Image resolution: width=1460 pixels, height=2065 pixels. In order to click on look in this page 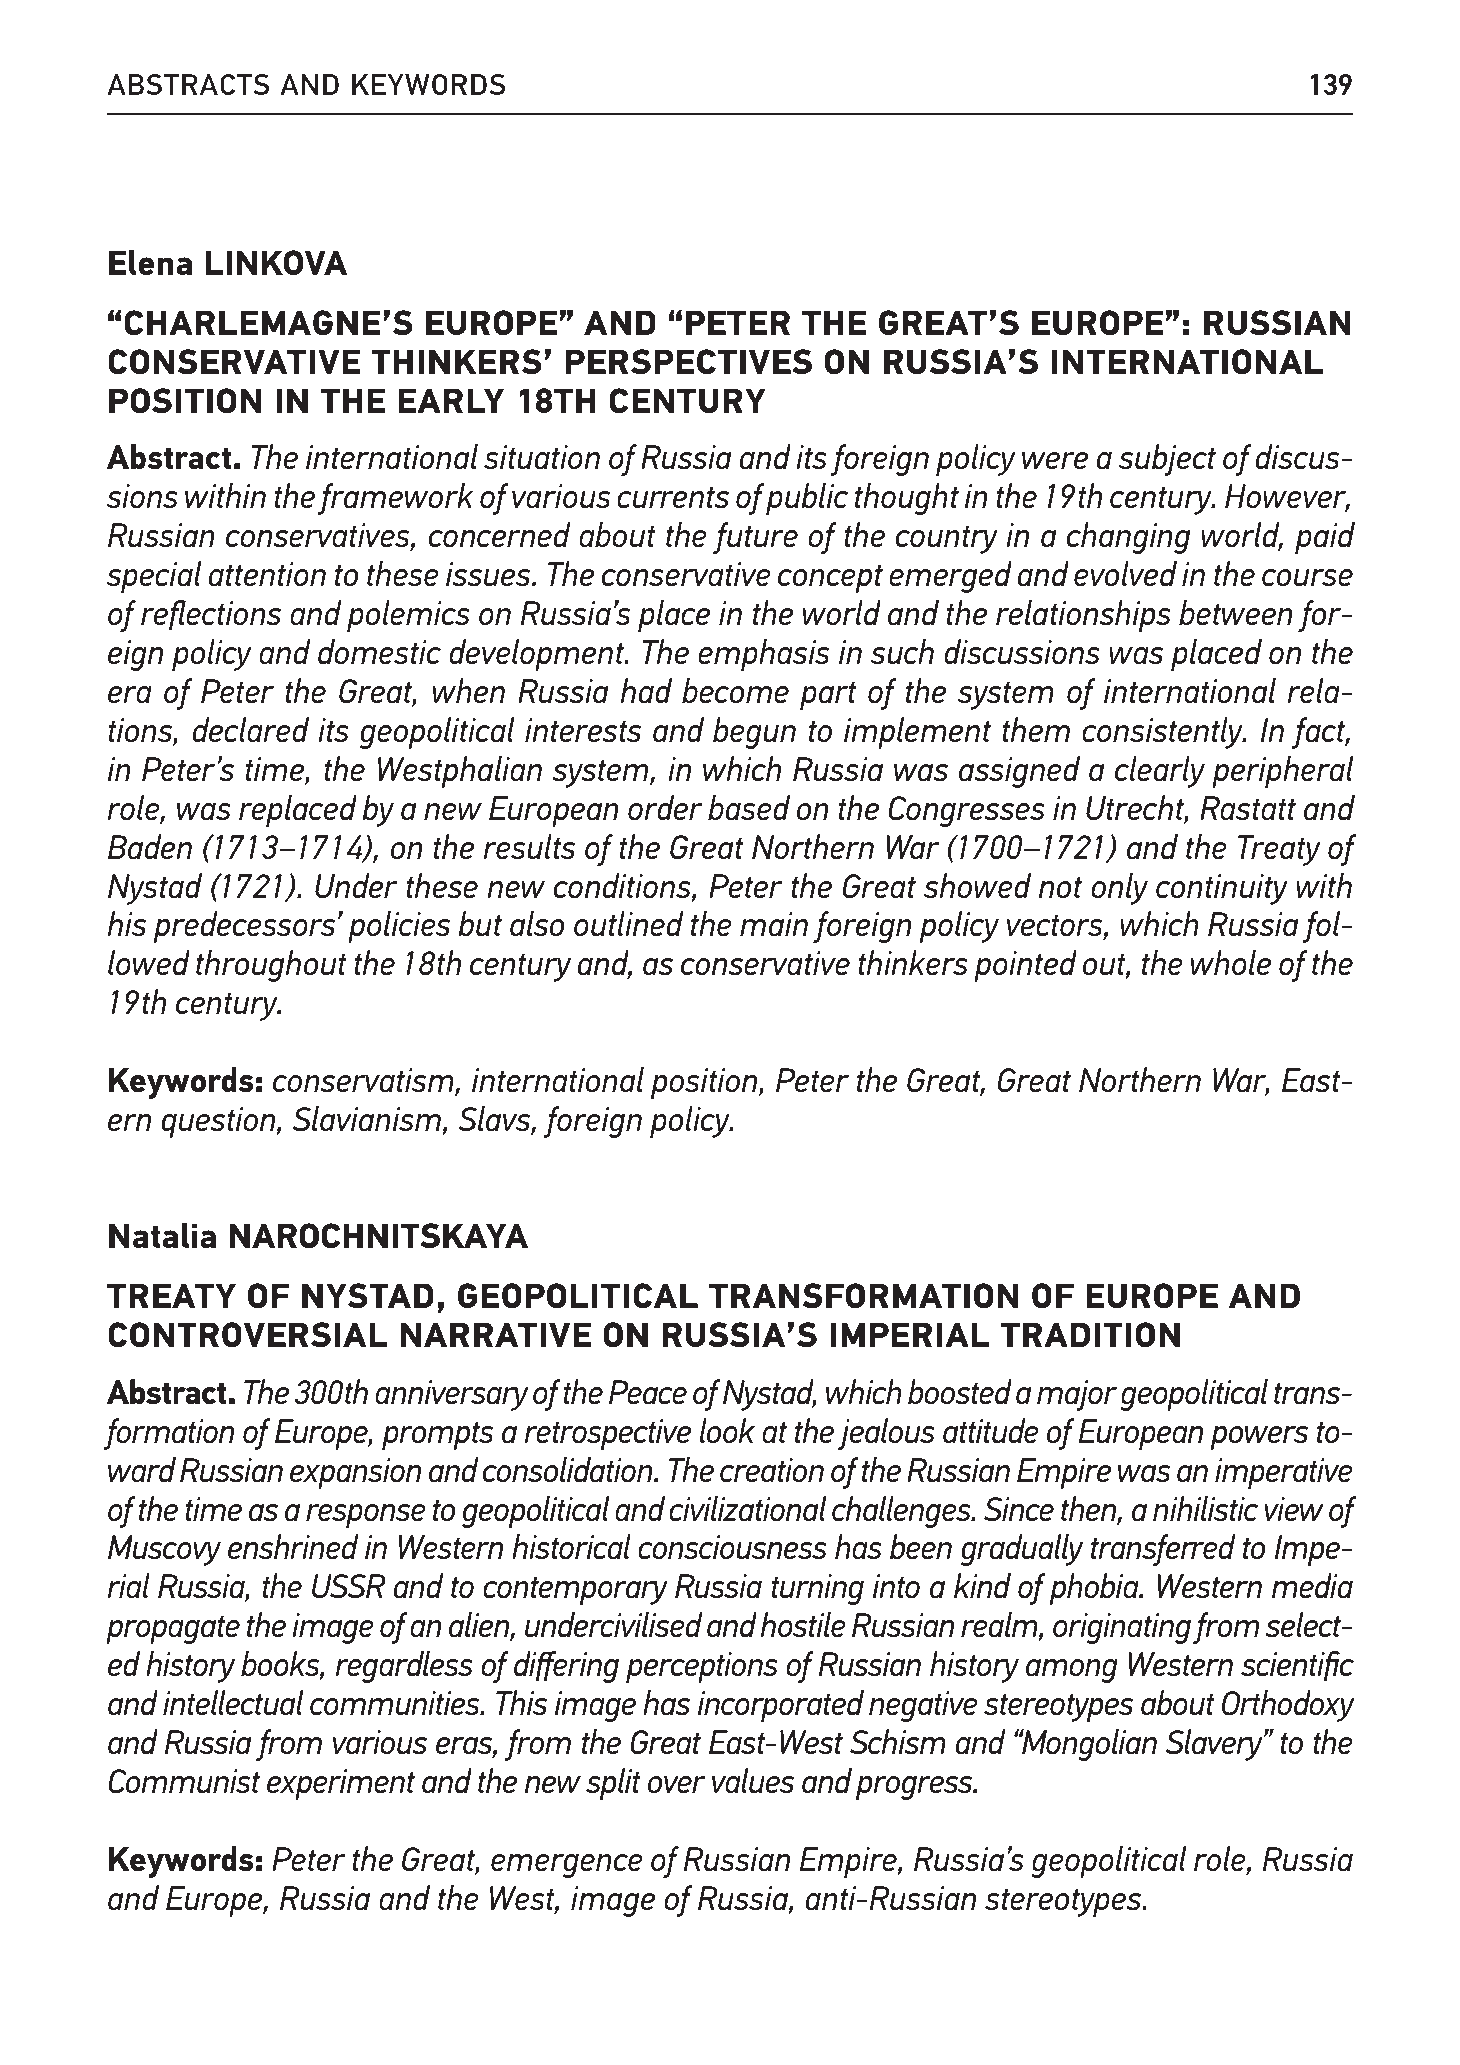, I will do `click(727, 1430)`.
